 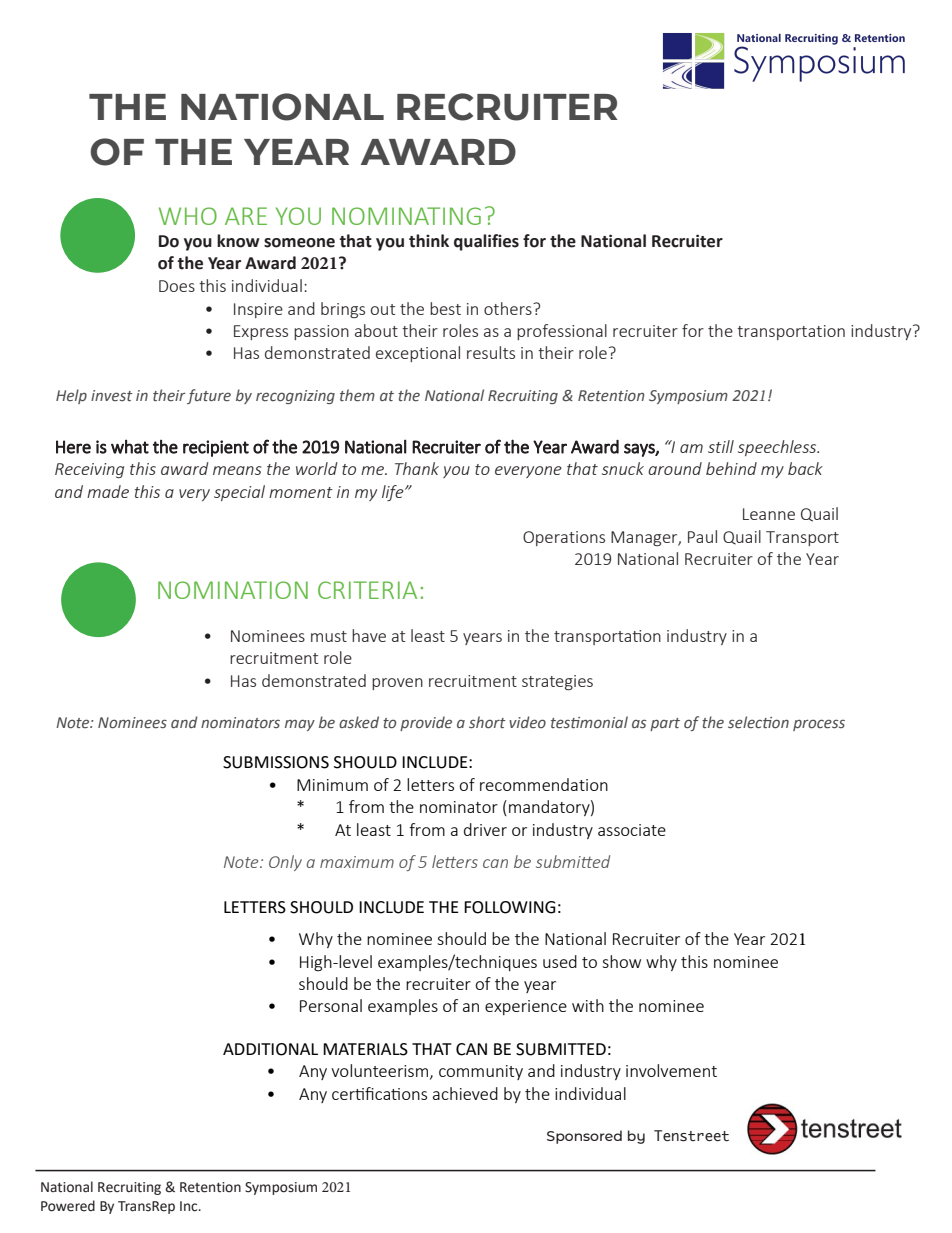 I want to click on achieved, so click(x=465, y=1093).
